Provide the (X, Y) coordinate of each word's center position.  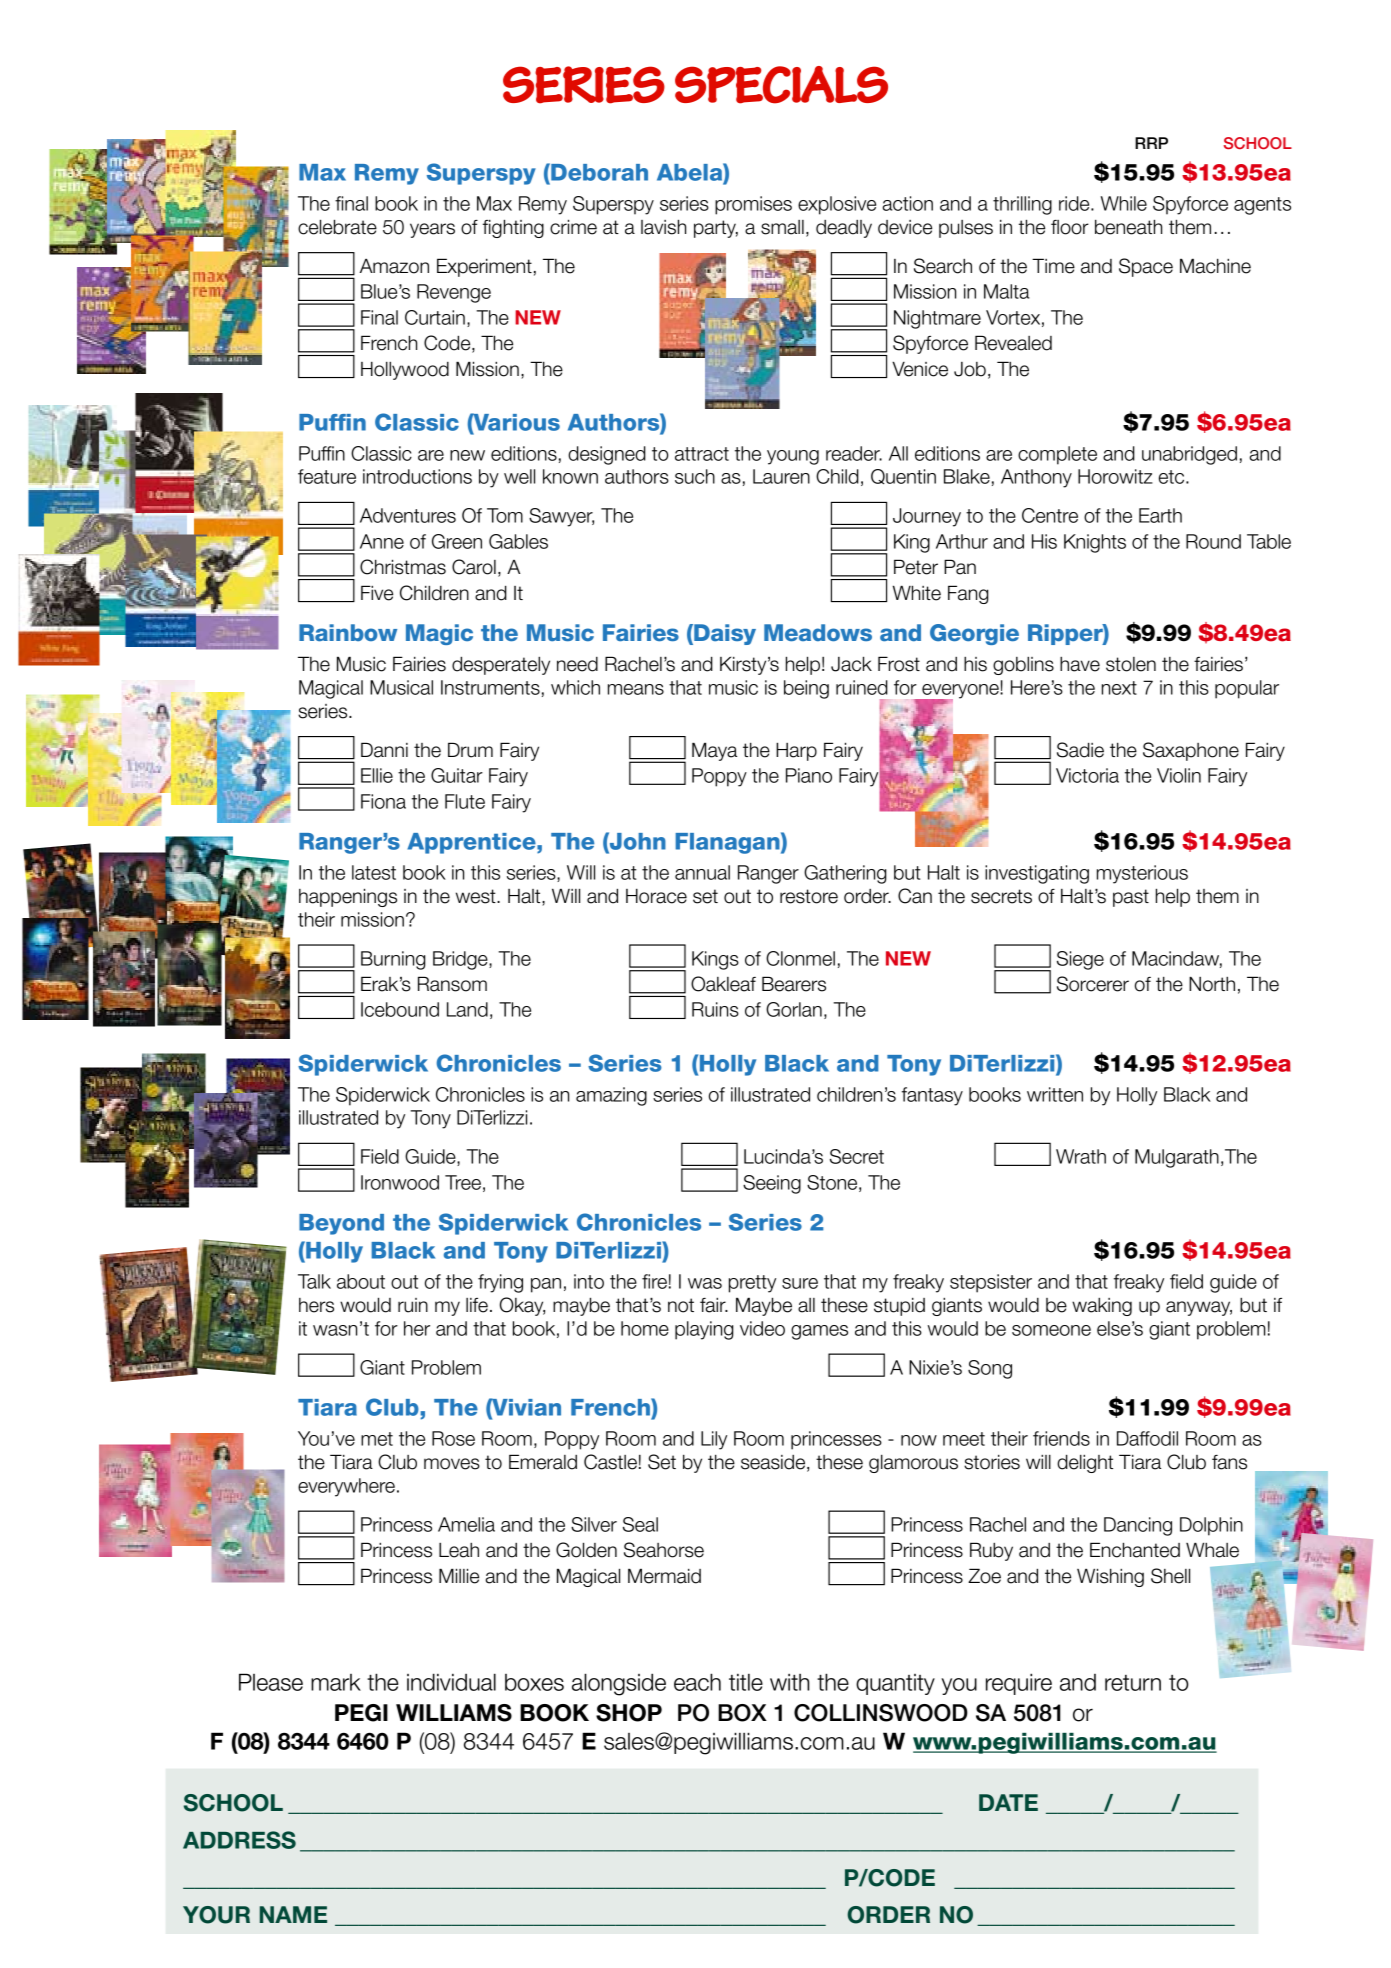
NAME (293, 1914)
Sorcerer (1093, 984)
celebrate (337, 227)
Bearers (794, 984)
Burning (393, 960)
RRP (1151, 143)
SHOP (629, 1713)
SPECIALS (781, 85)
